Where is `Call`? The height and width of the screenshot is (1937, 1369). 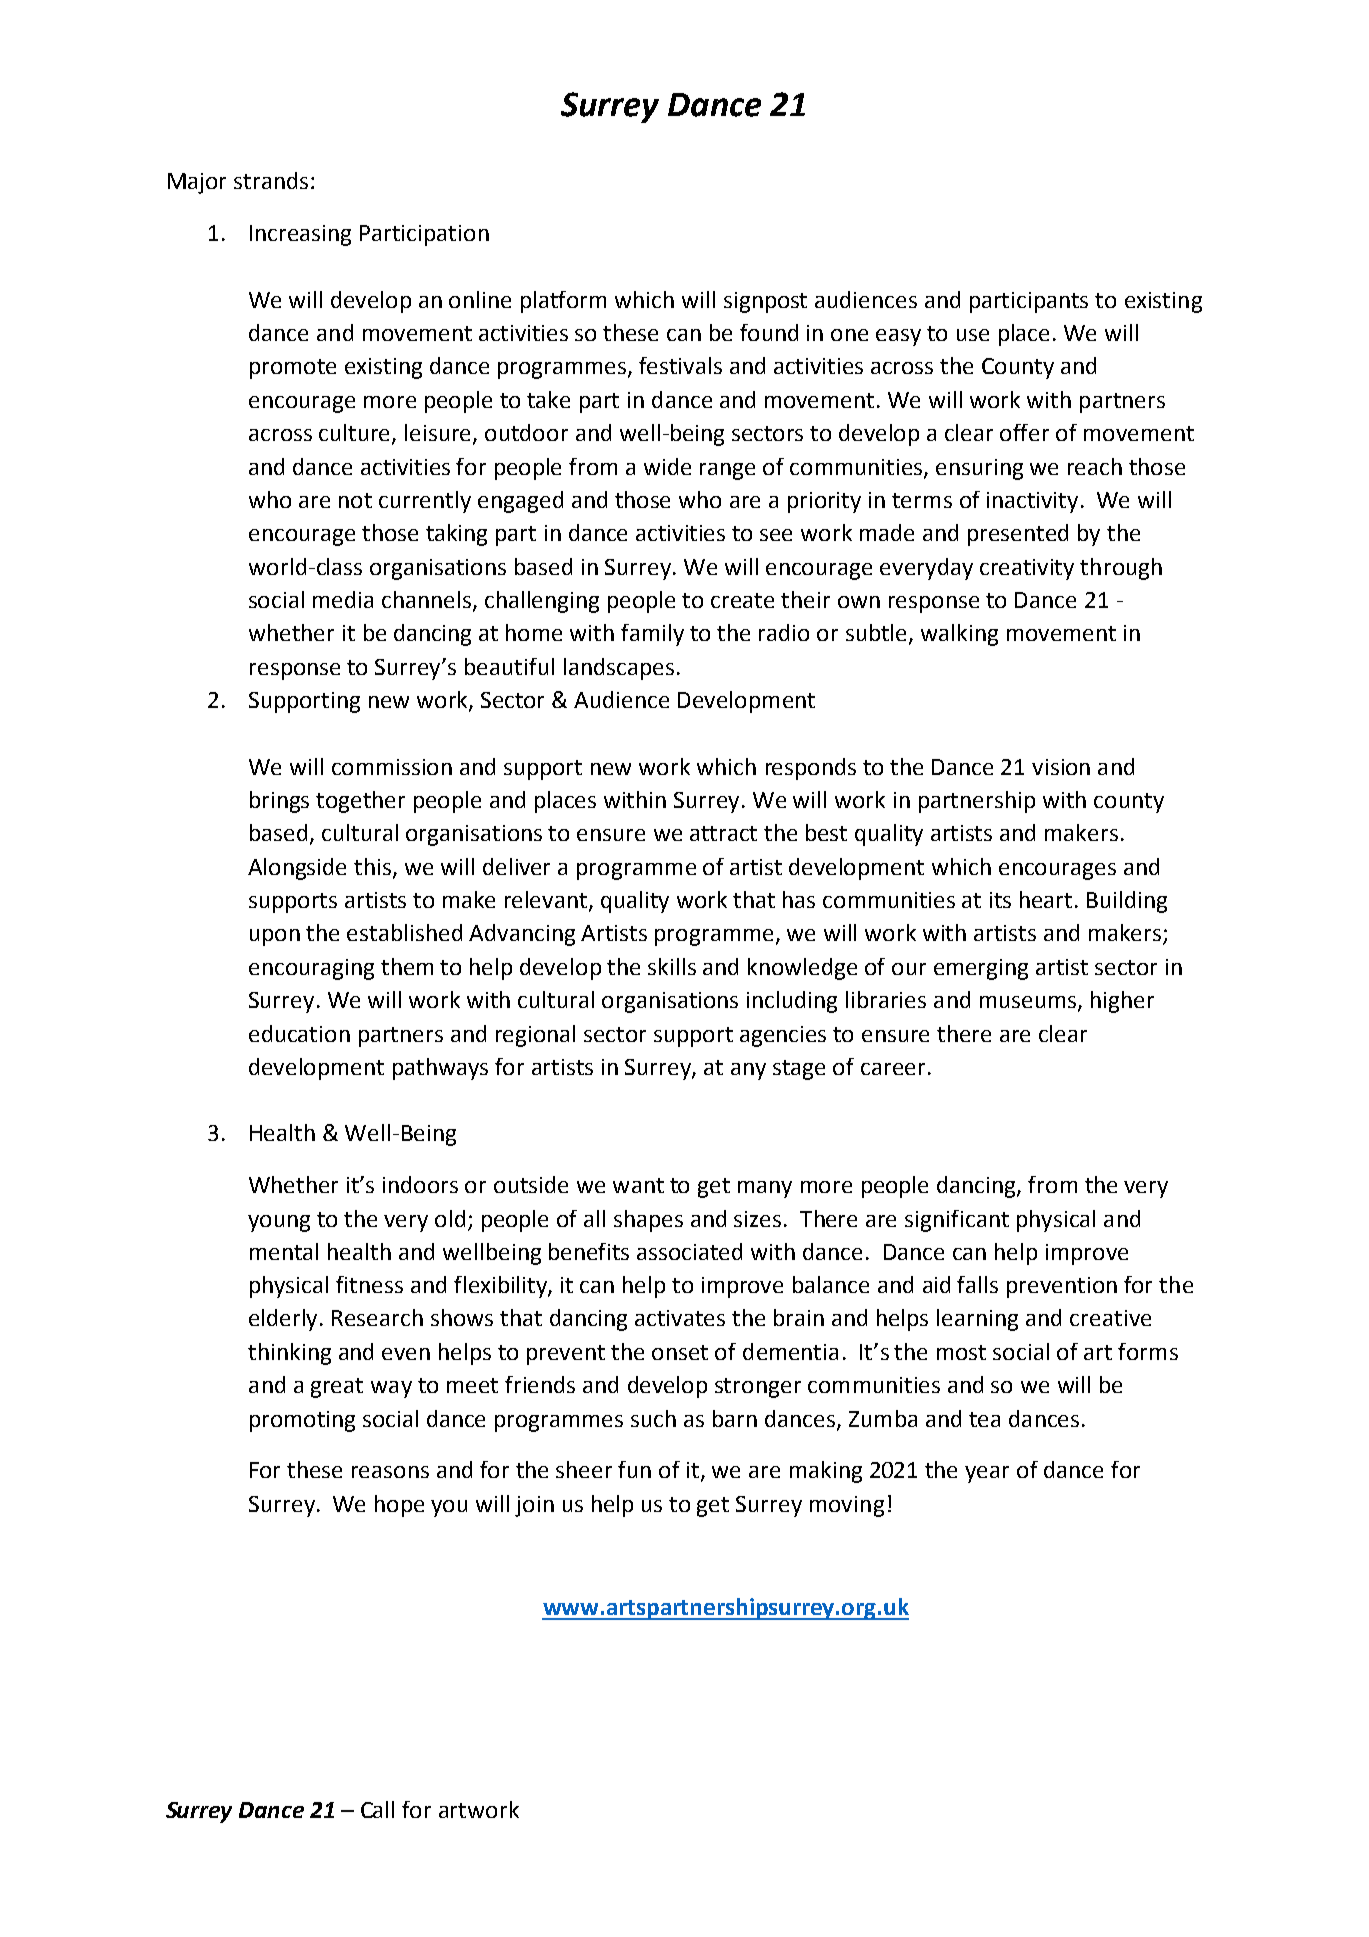
Call is located at coordinates (377, 1809).
